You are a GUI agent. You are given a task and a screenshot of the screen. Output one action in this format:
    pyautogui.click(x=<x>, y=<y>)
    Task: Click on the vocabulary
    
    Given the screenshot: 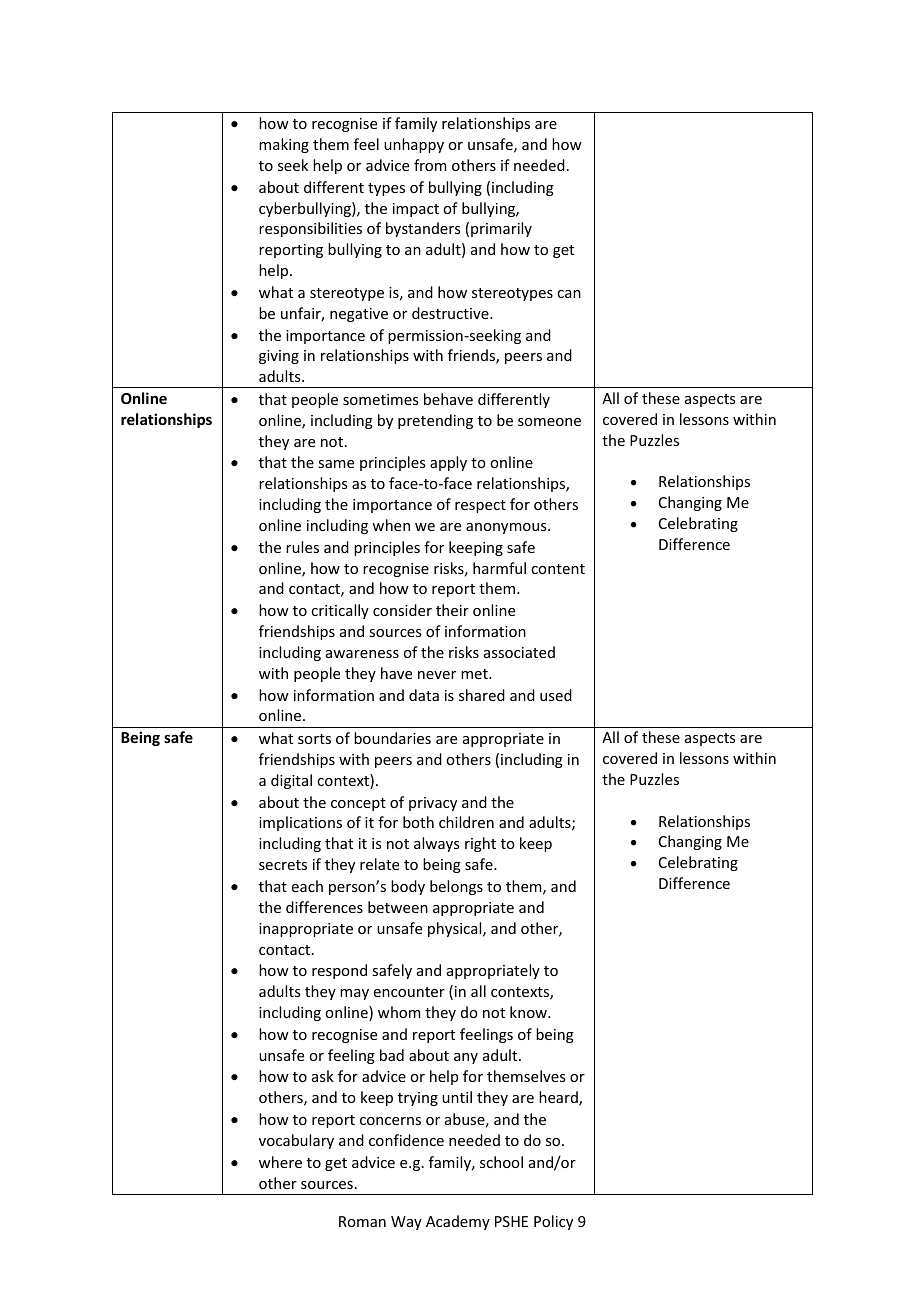 What is the action you would take?
    pyautogui.click(x=296, y=1141)
